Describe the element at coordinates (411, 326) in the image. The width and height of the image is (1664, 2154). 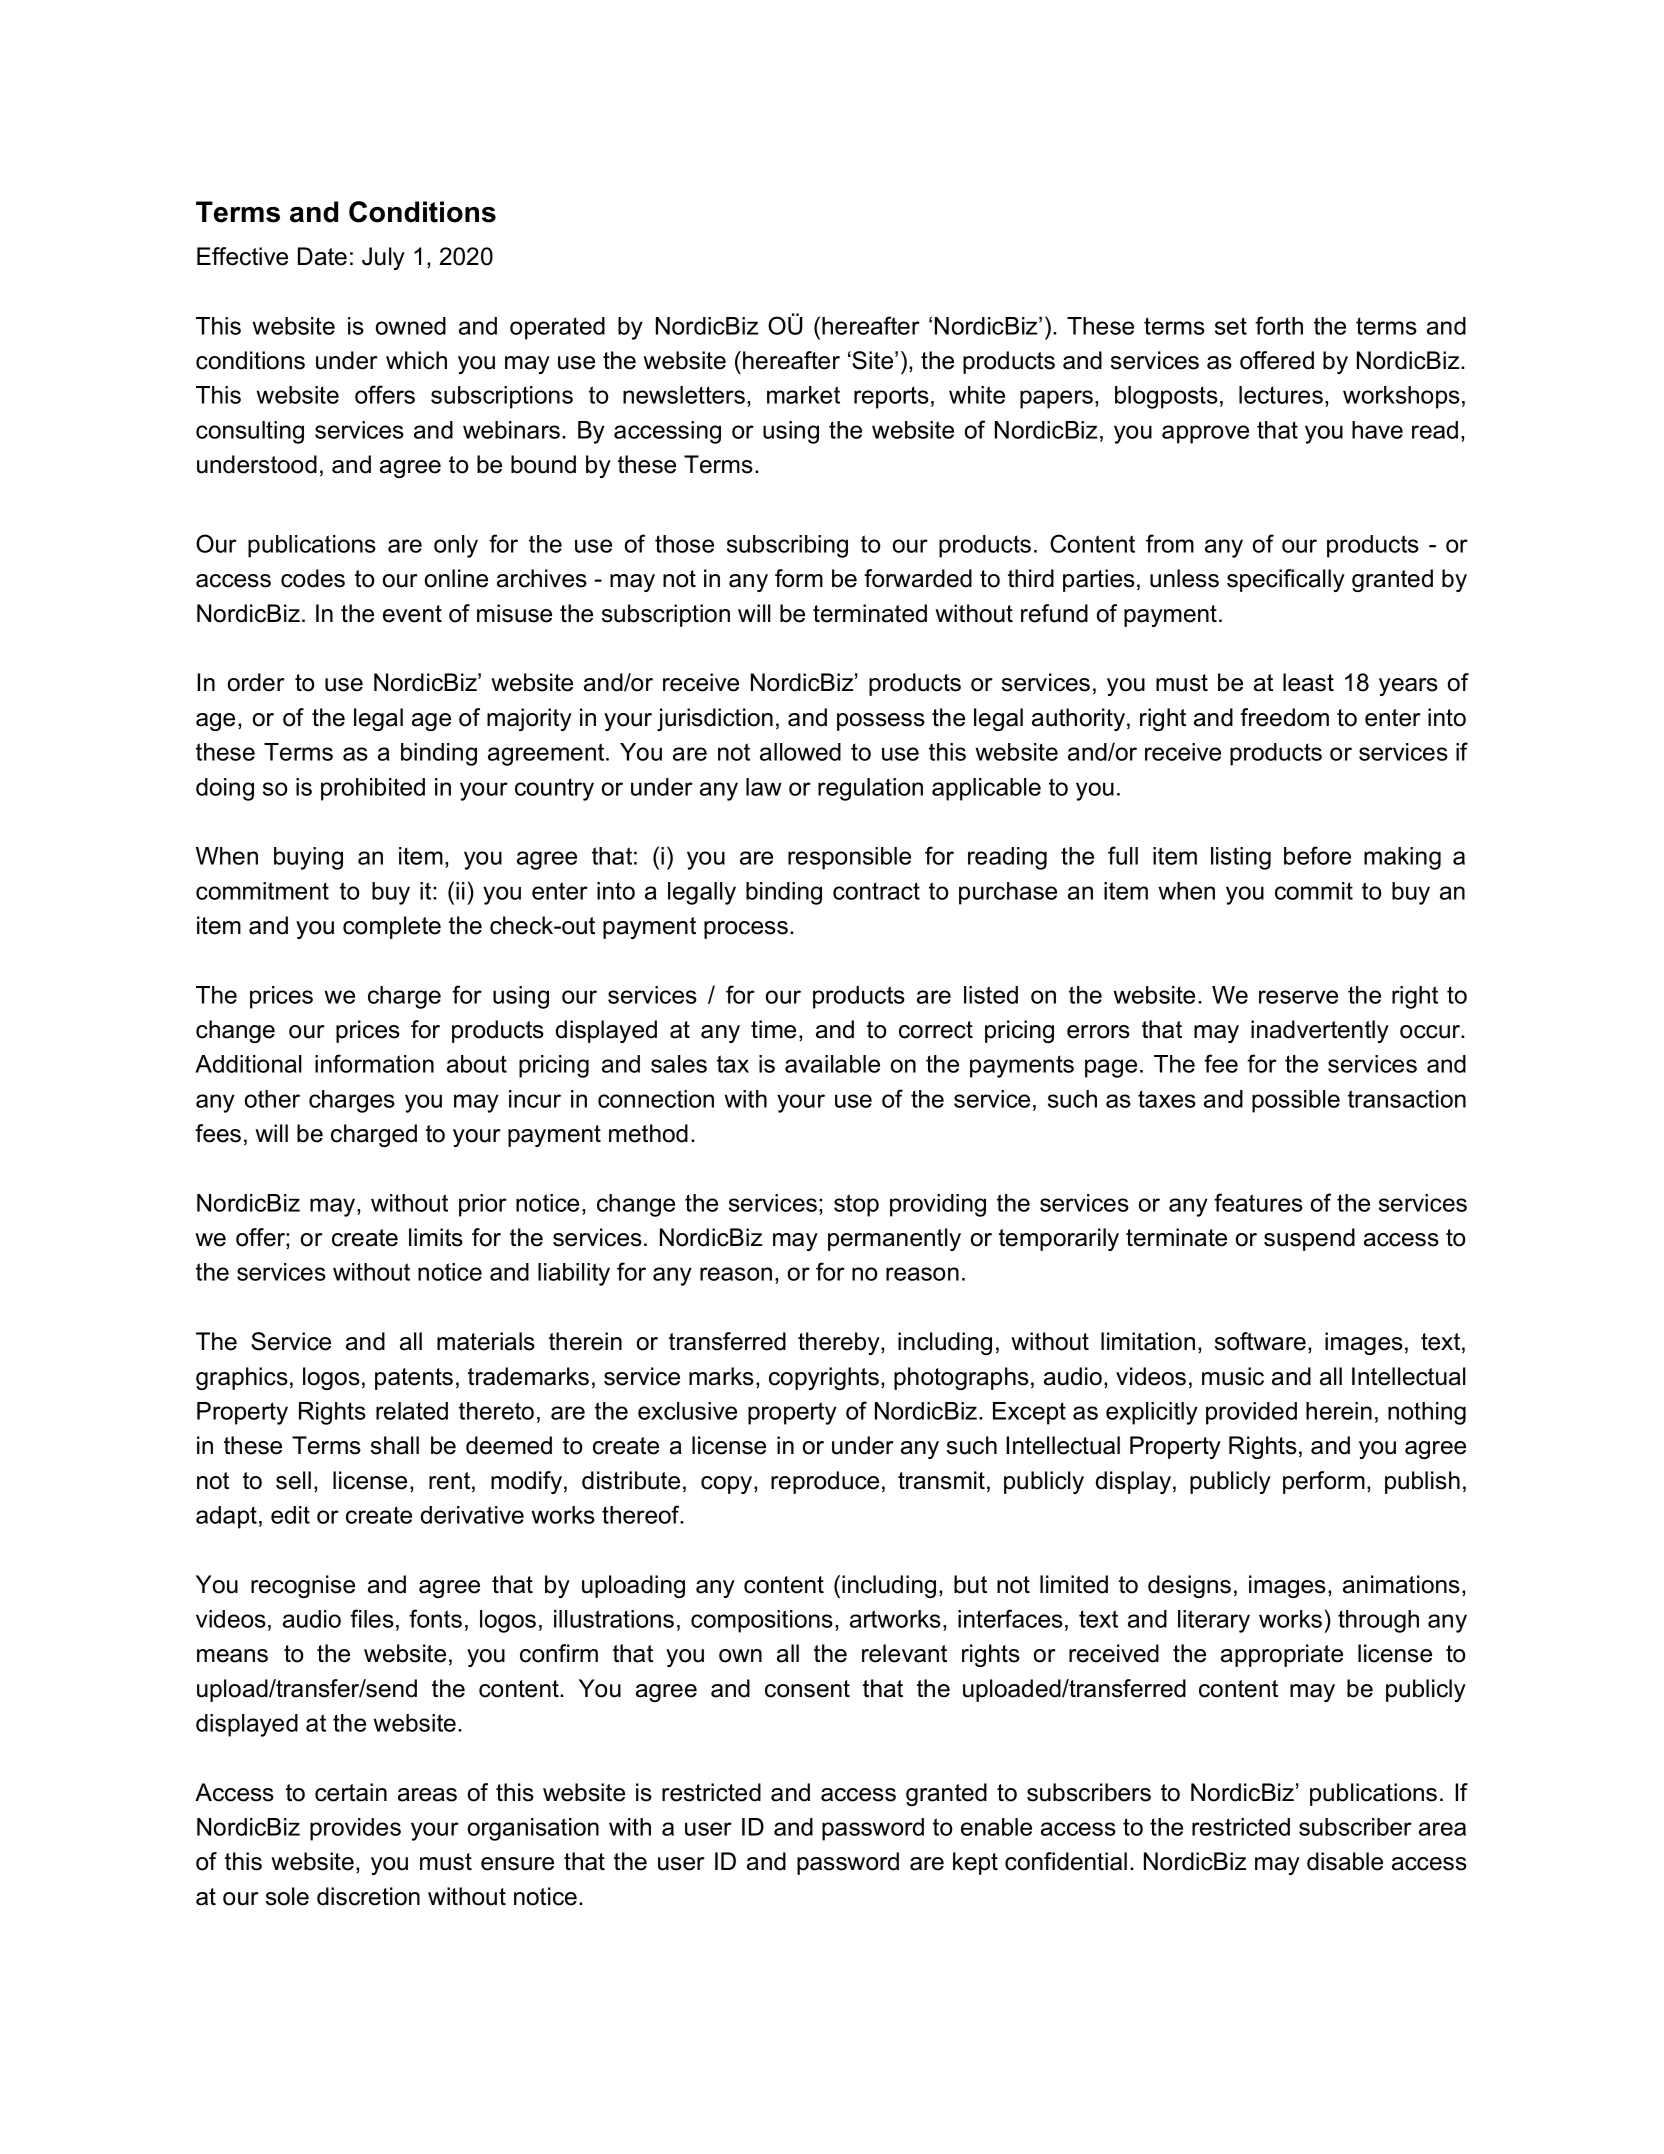
I see `owned` at that location.
